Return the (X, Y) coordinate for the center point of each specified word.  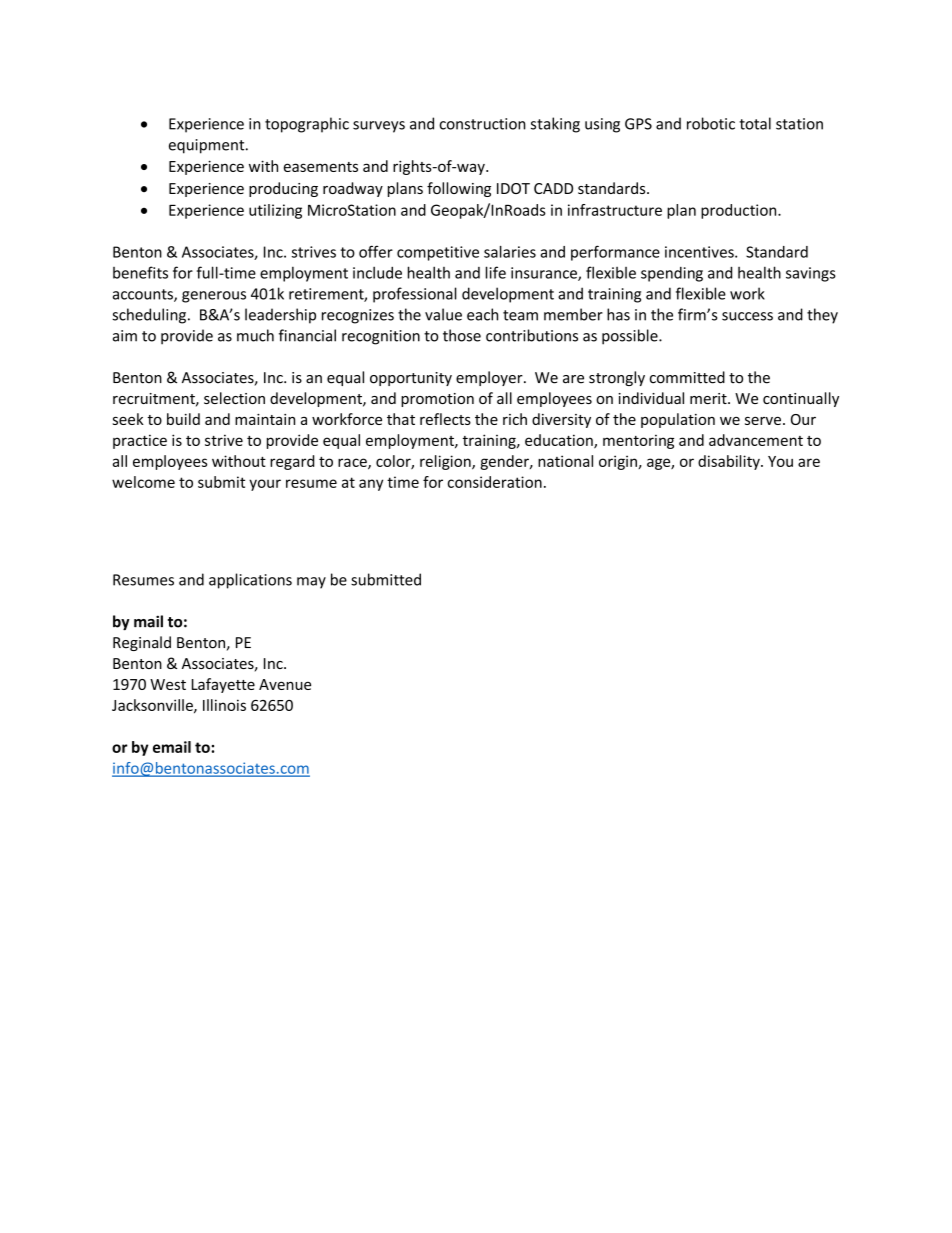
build (183, 419)
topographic (307, 125)
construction (482, 124)
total (755, 123)
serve (763, 420)
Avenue (285, 684)
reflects (445, 419)
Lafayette (223, 685)
